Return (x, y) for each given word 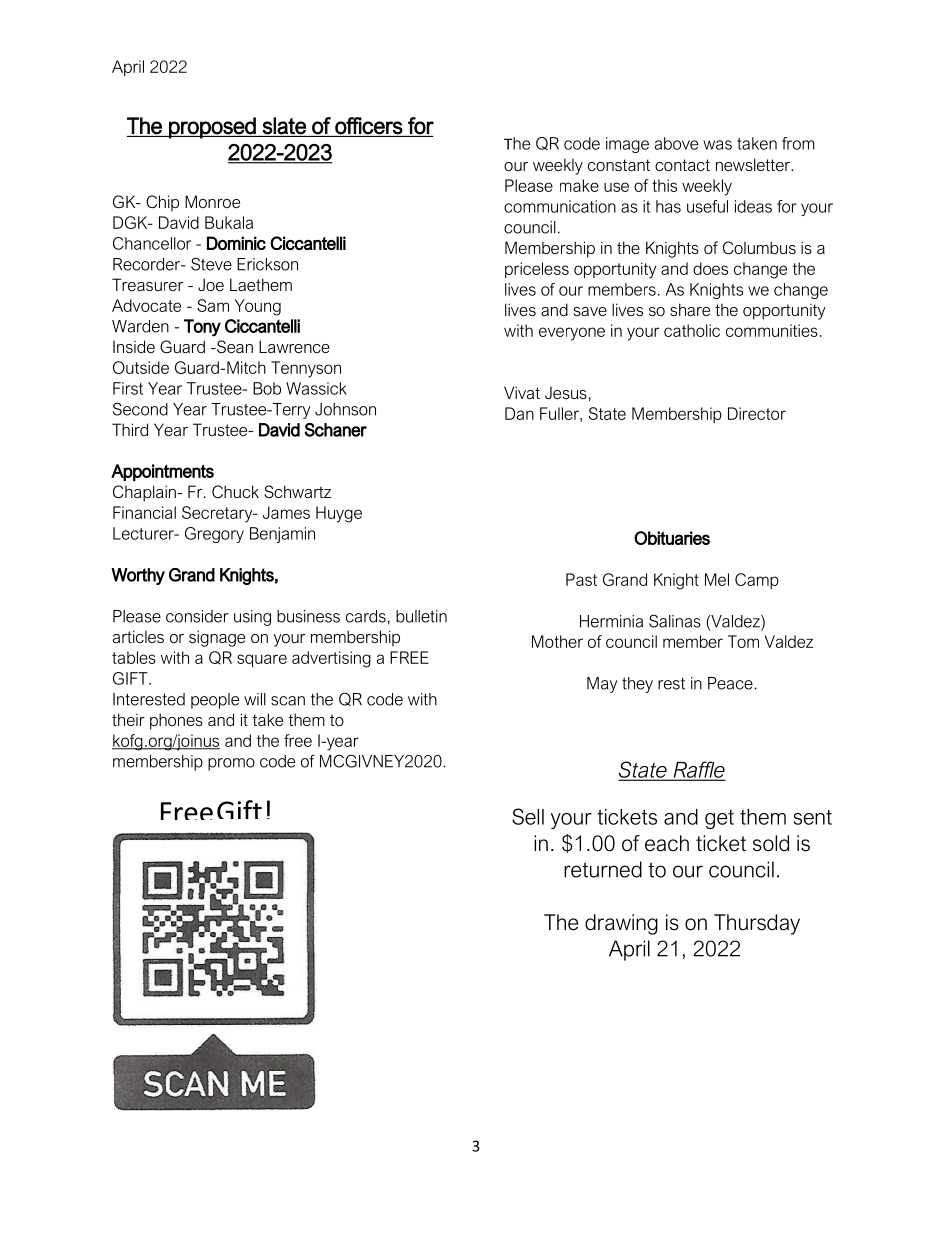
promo (231, 764)
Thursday (757, 924)
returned (603, 869)
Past (581, 579)
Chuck (235, 491)
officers (369, 126)
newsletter (754, 164)
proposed (212, 128)
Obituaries (672, 538)
